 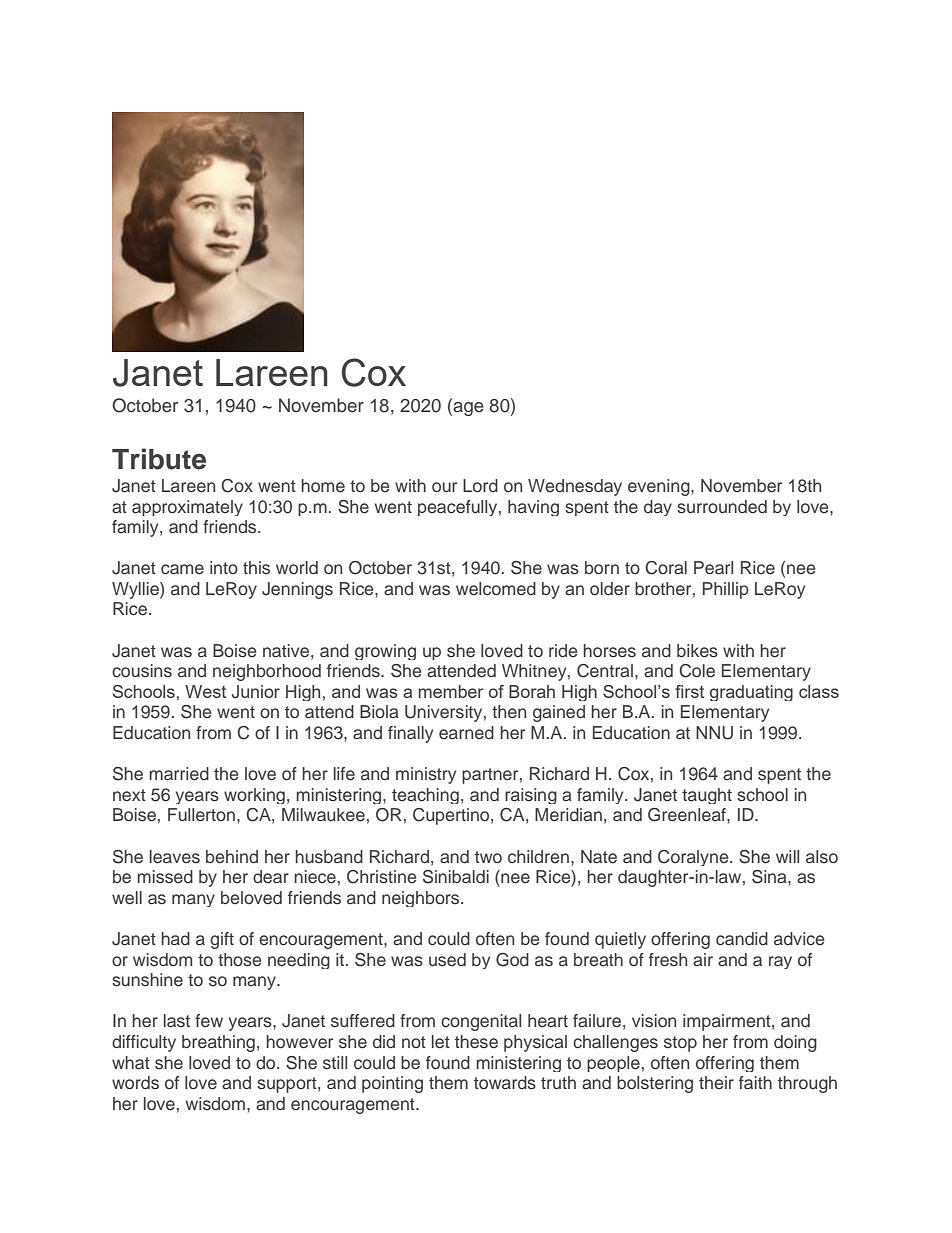 I want to click on surrounded, so click(x=722, y=507).
